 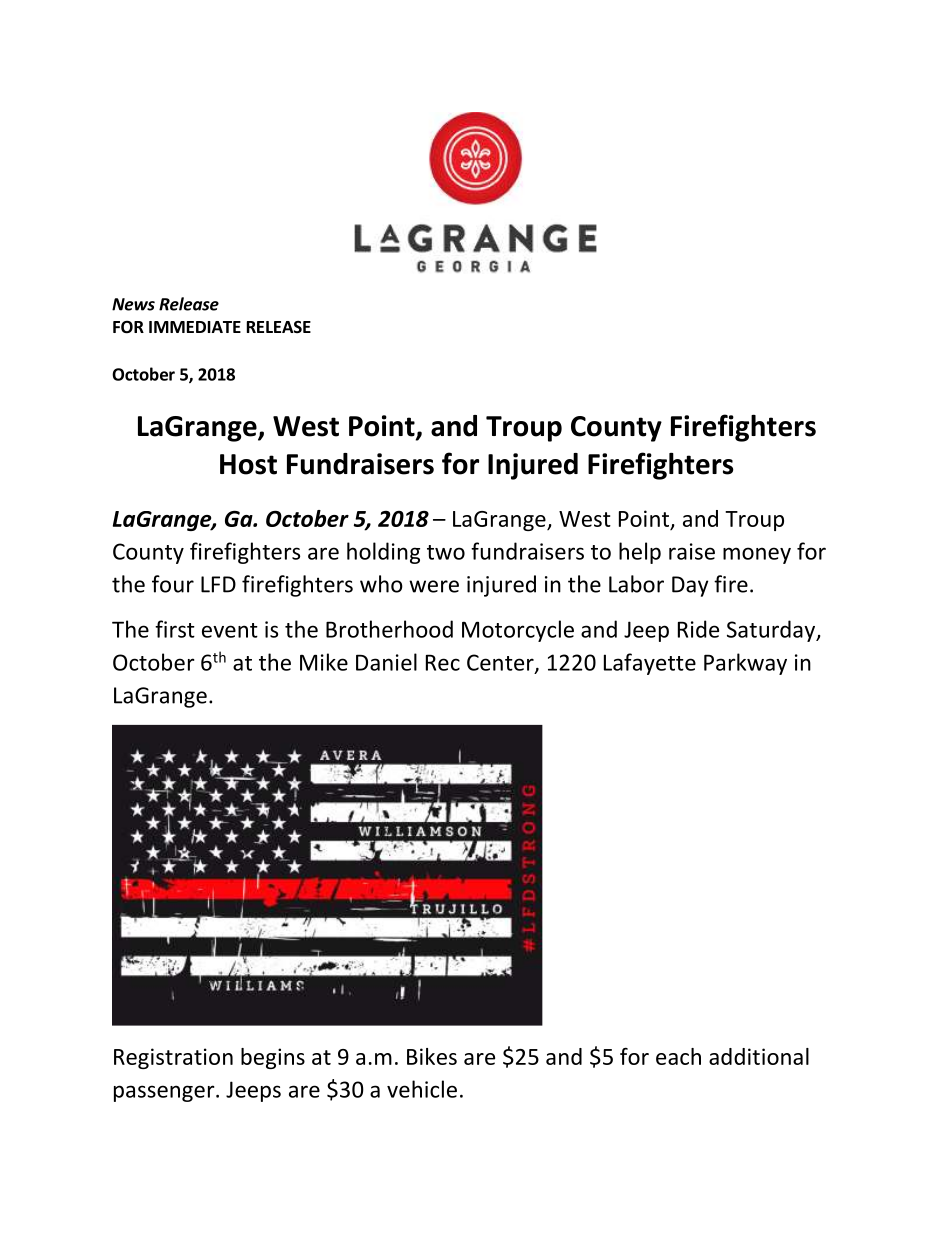 What do you see at coordinates (173, 1058) in the screenshot?
I see `Registration` at bounding box center [173, 1058].
